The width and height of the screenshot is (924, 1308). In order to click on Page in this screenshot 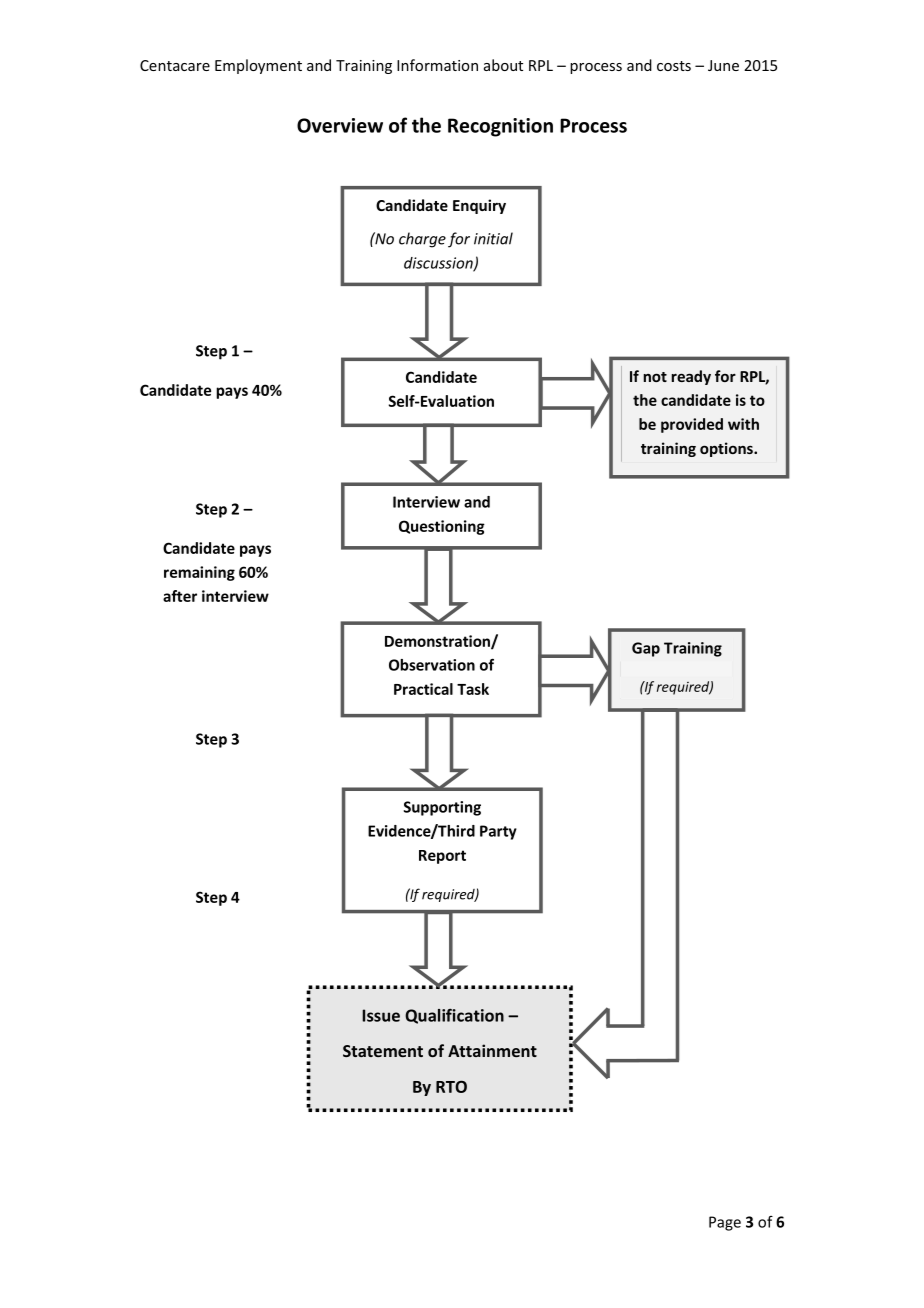, I will do `click(725, 1223)`.
